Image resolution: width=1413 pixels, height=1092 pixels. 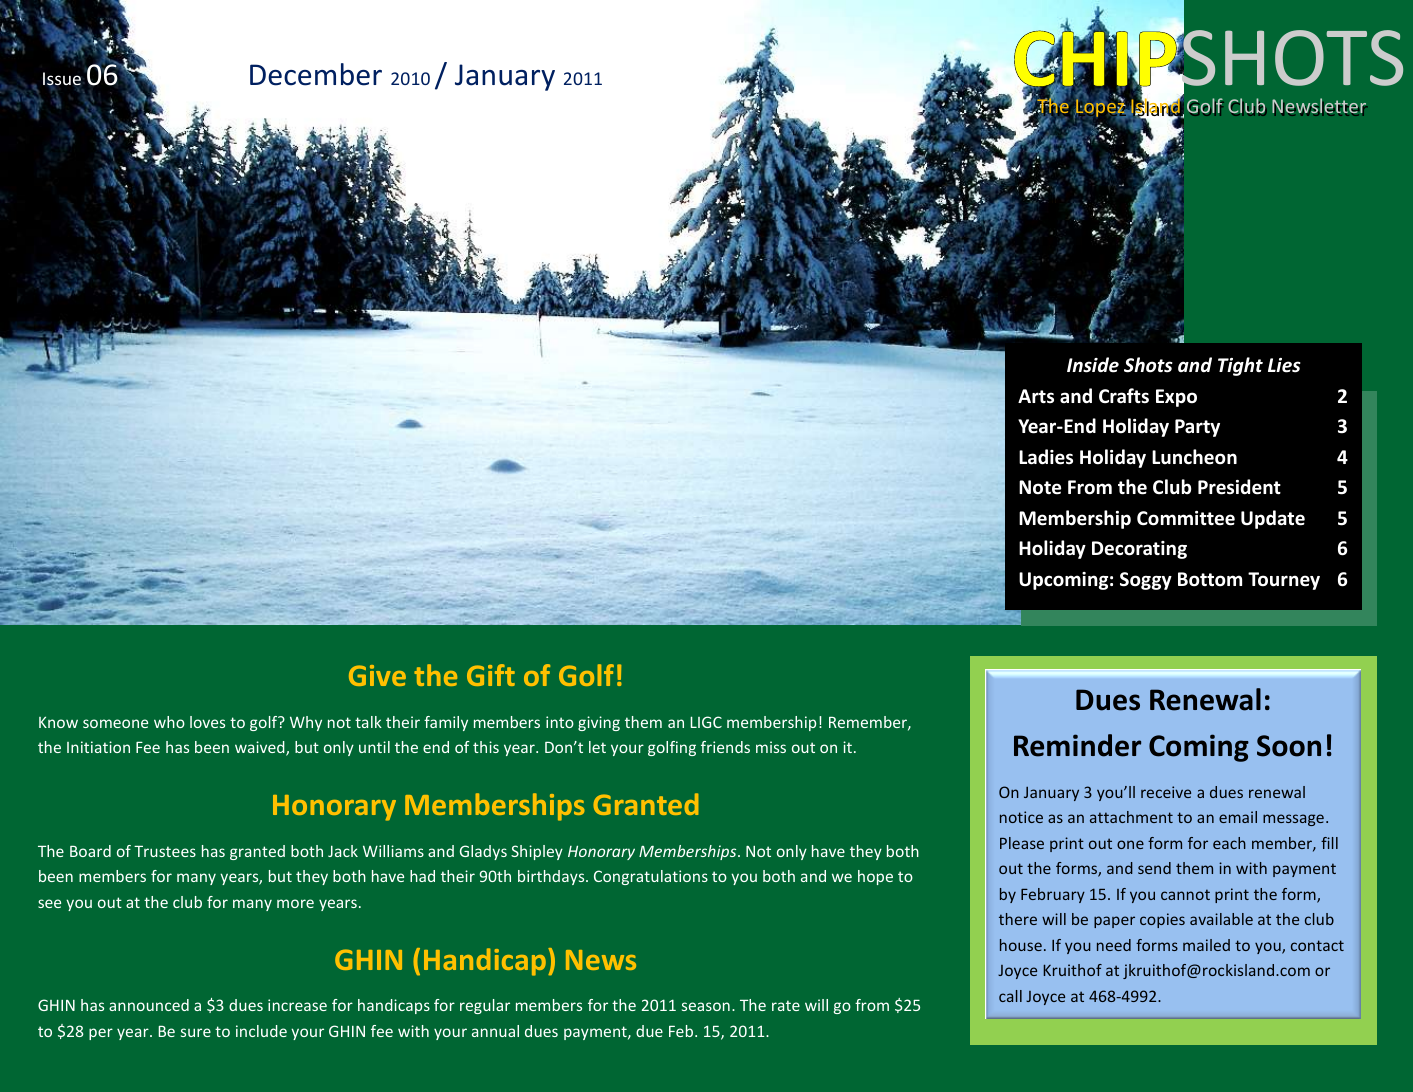 What do you see at coordinates (491, 675) in the screenshot?
I see `Gift` at bounding box center [491, 675].
